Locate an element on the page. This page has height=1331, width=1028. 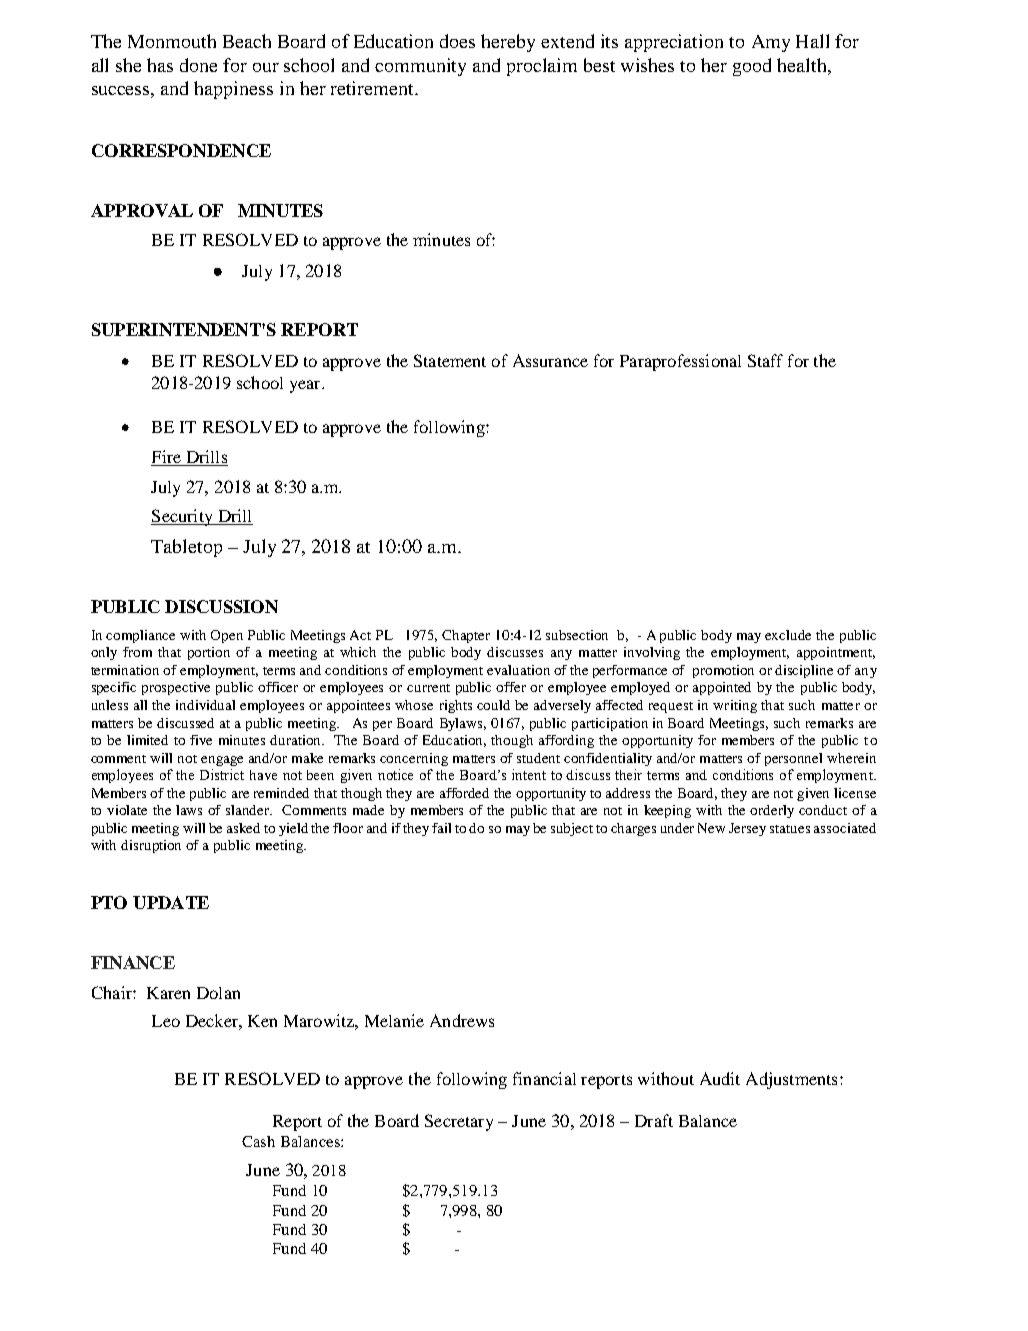
Chapter is located at coordinates (466, 636).
